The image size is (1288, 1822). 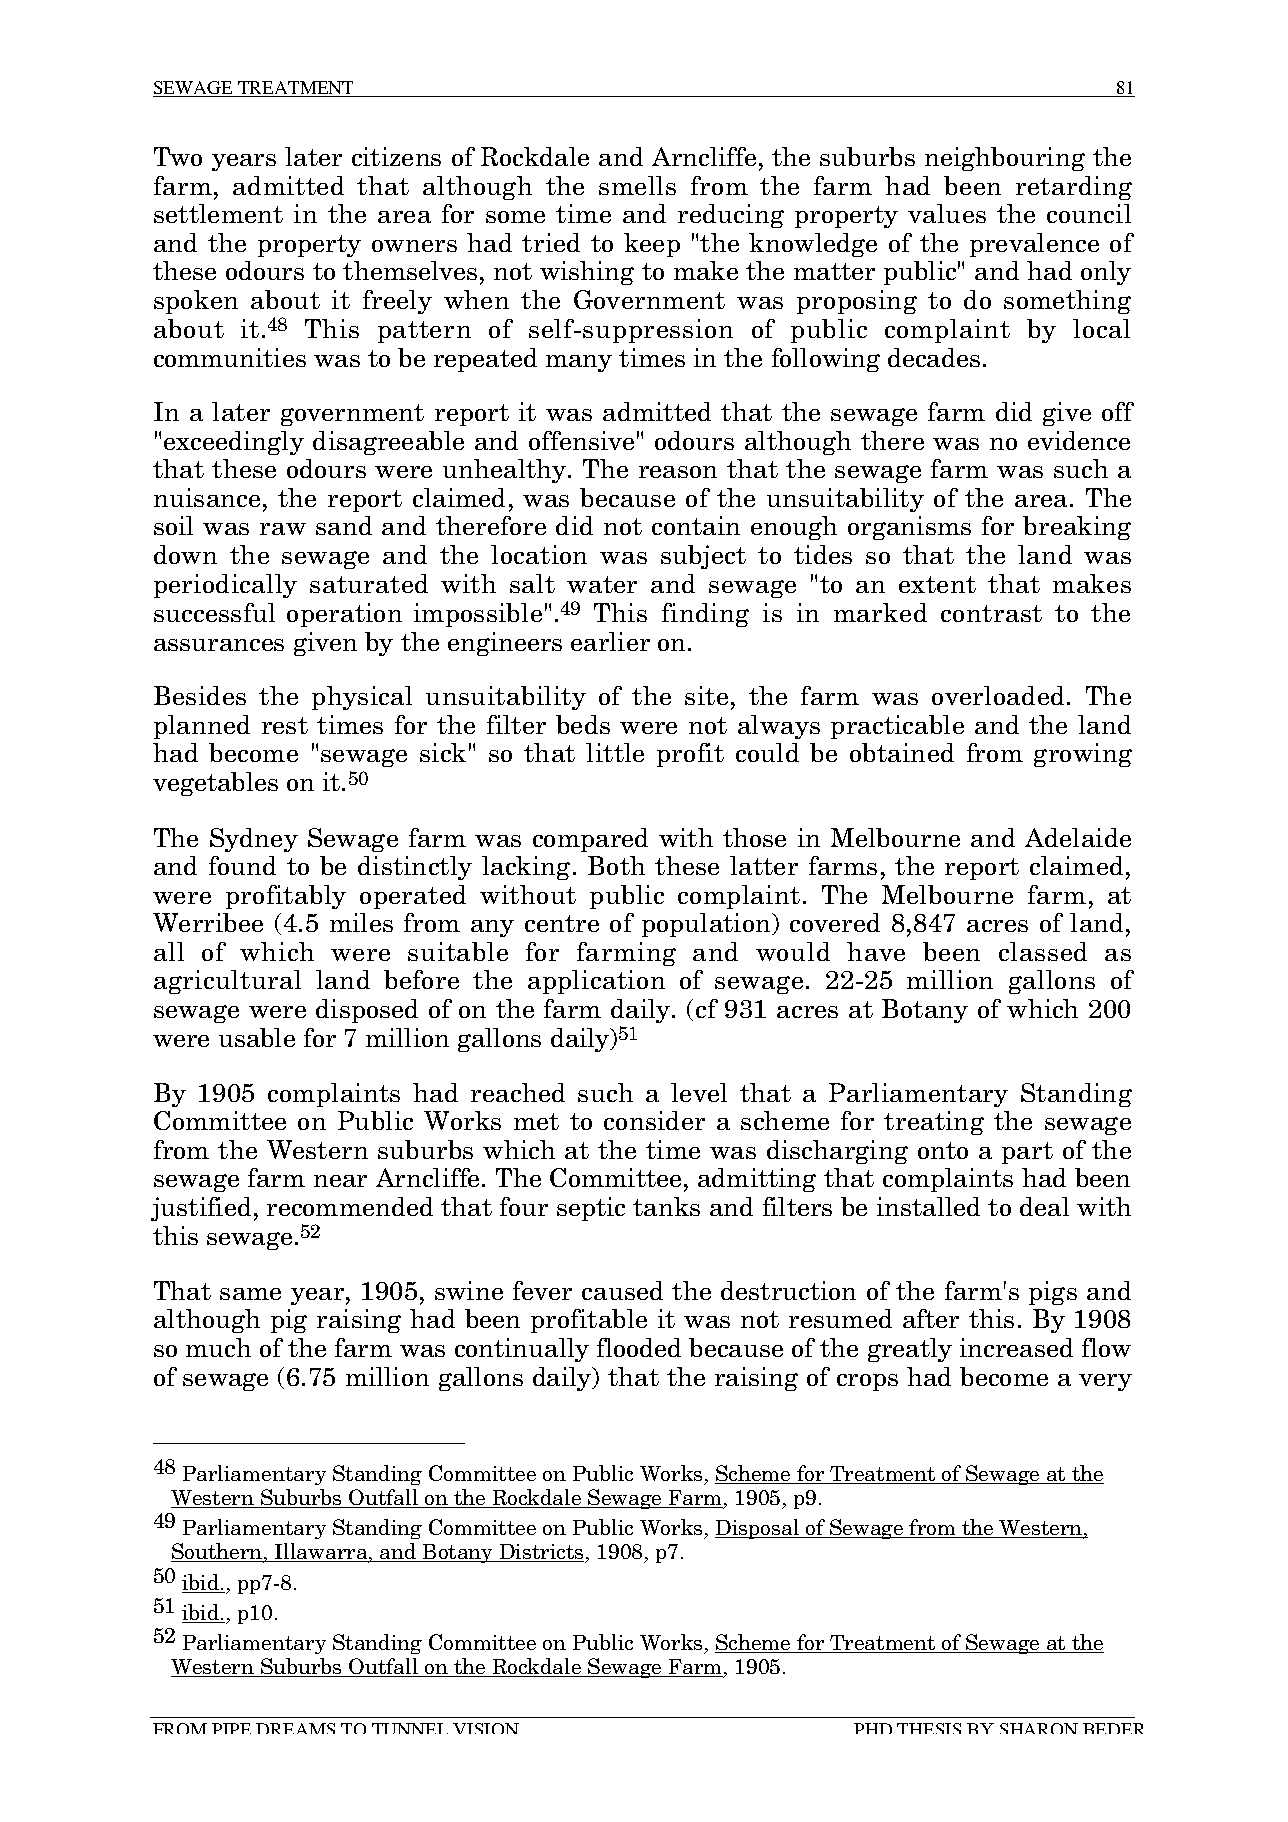 What do you see at coordinates (991, 613) in the screenshot?
I see `contrast` at bounding box center [991, 613].
